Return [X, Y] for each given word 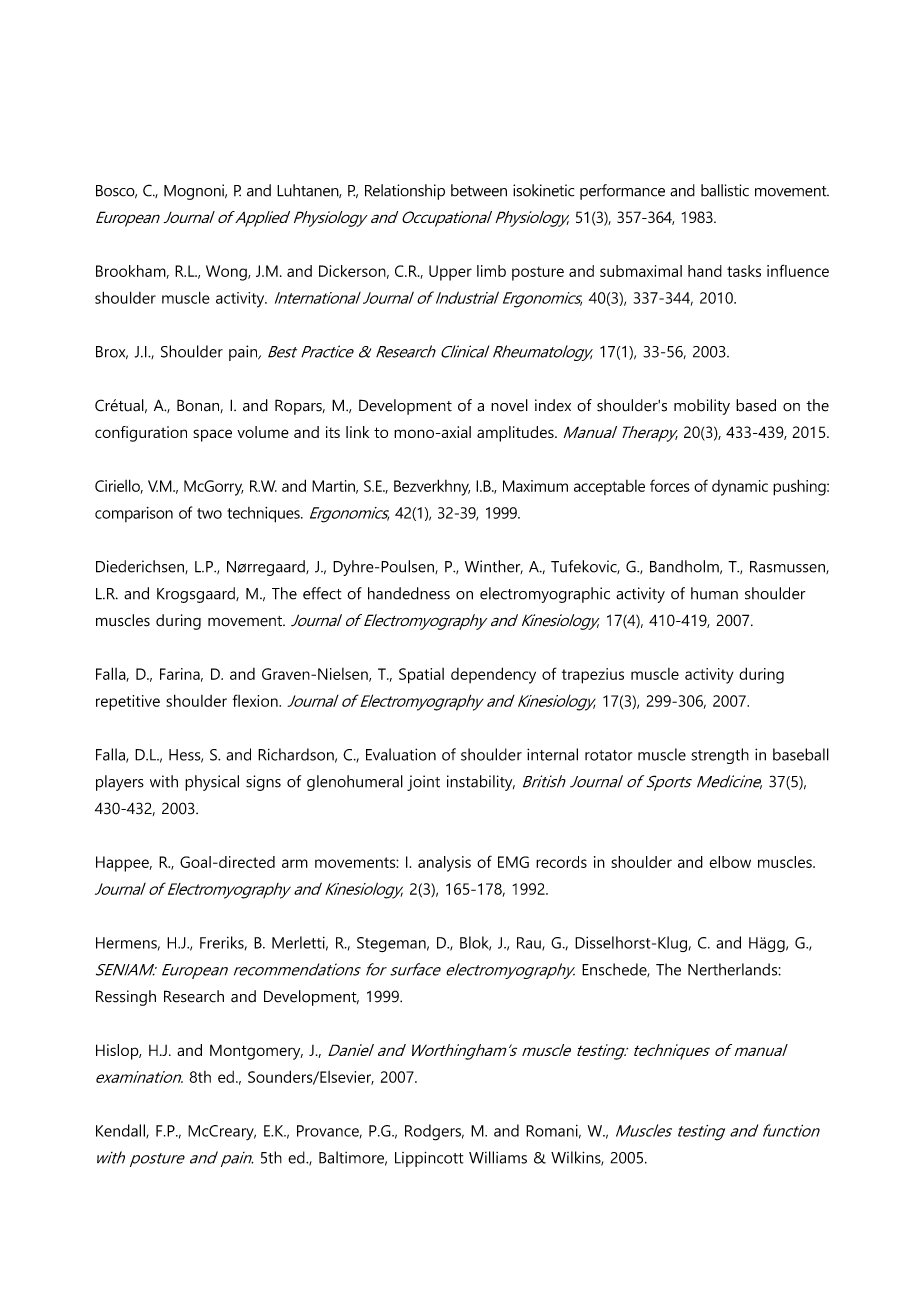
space [212, 435]
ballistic [725, 190]
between [479, 190]
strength [720, 756]
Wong [227, 273]
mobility [702, 407]
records [561, 862]
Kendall [121, 1131]
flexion [256, 700]
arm [295, 863]
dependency [493, 675]
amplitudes [516, 434]
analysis [444, 864]
